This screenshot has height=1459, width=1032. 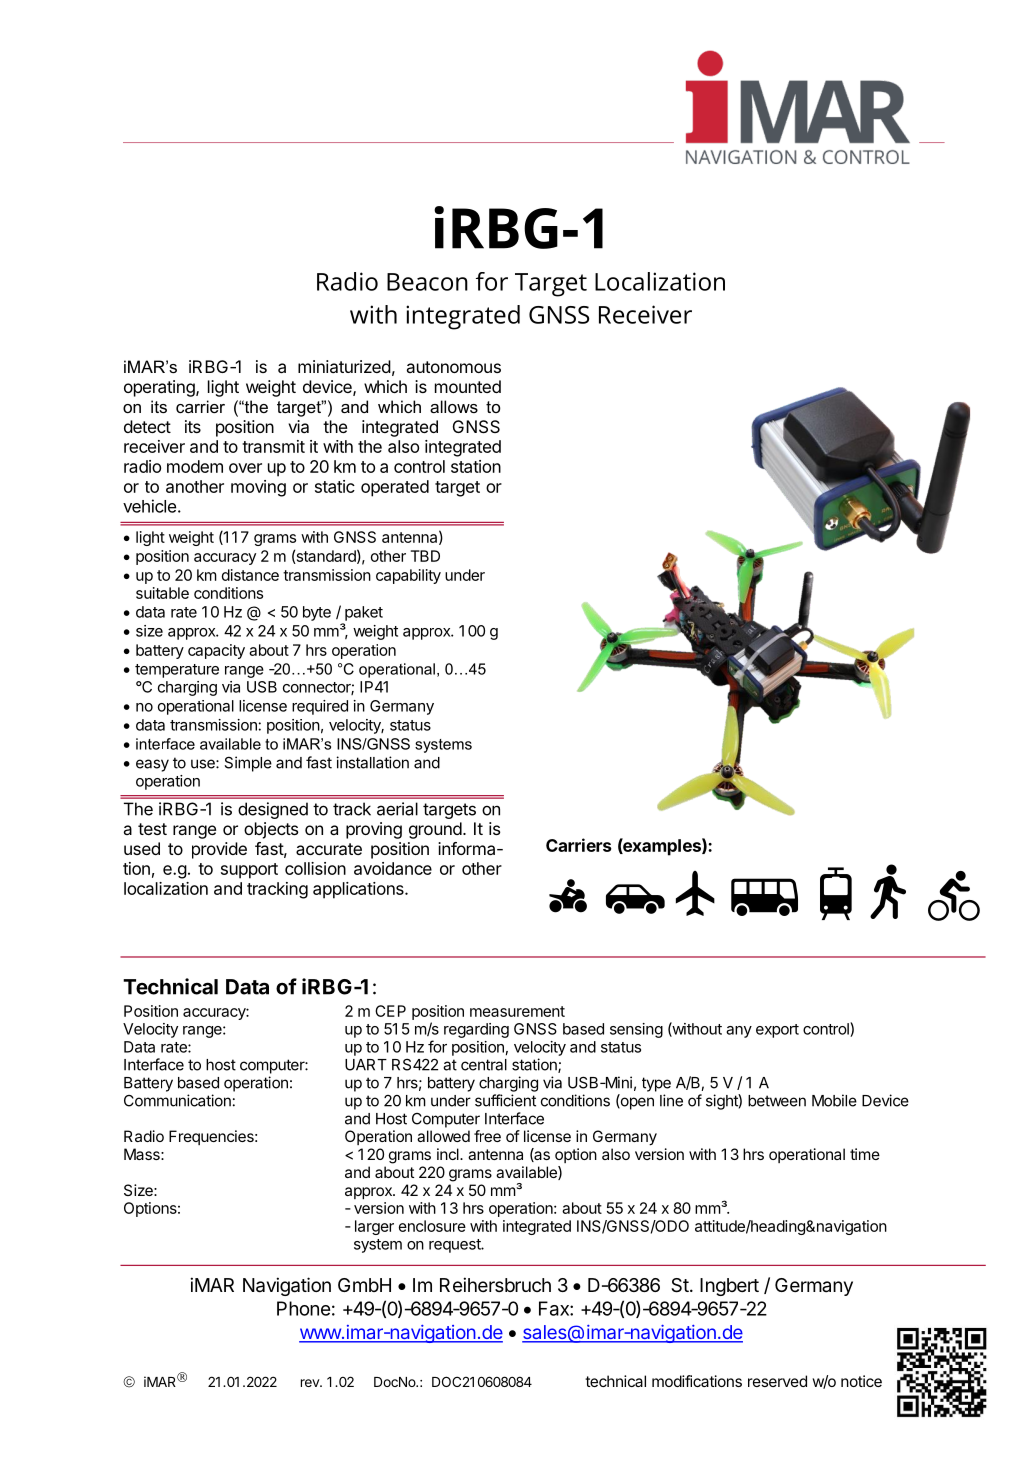 What do you see at coordinates (249, 871) in the screenshot?
I see `support` at bounding box center [249, 871].
